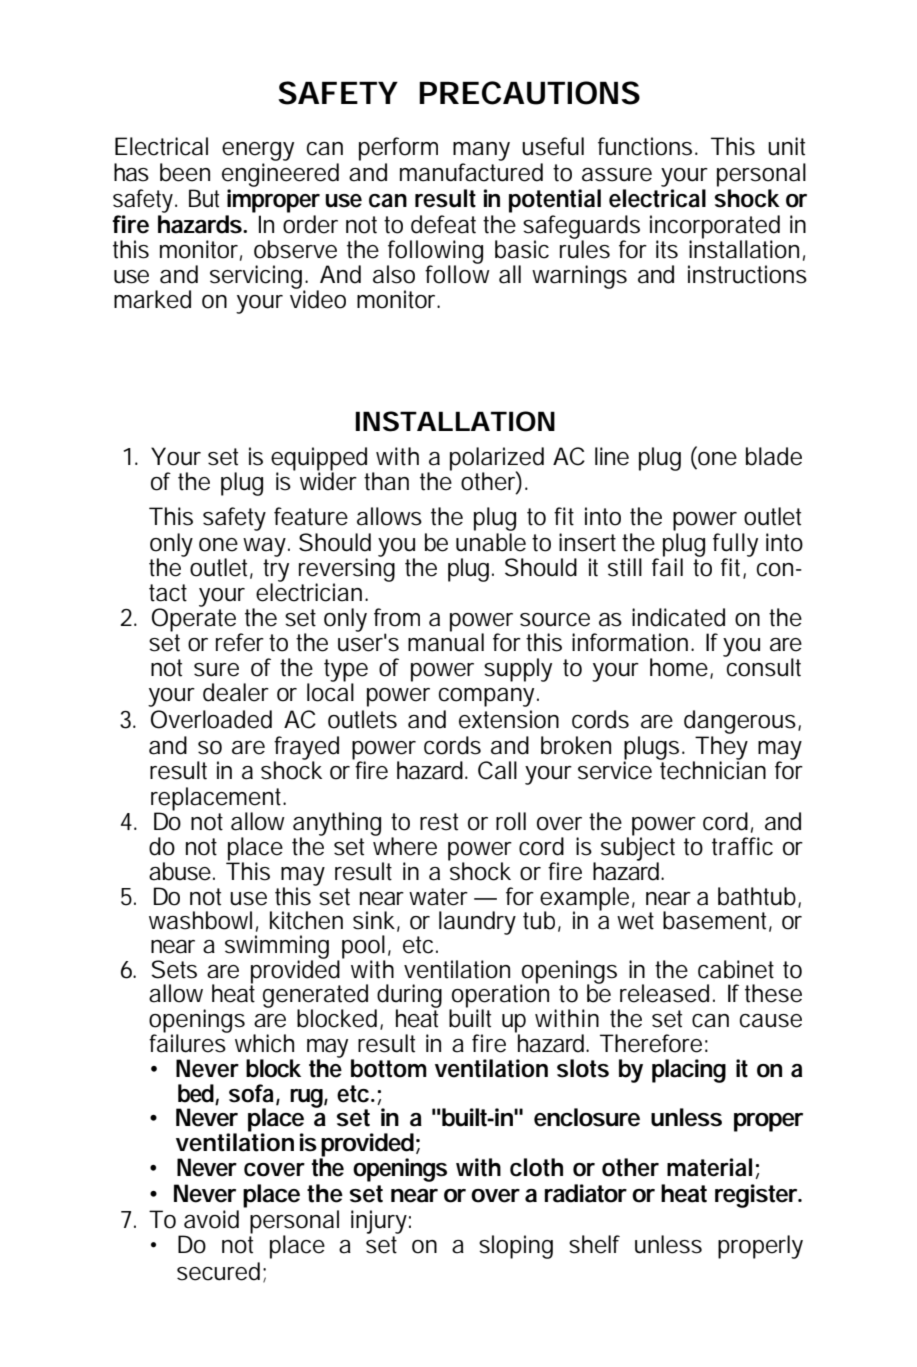 This screenshot has height=1367, width=917. Describe the element at coordinates (471, 172) in the screenshot. I see `manufactured` at that location.
